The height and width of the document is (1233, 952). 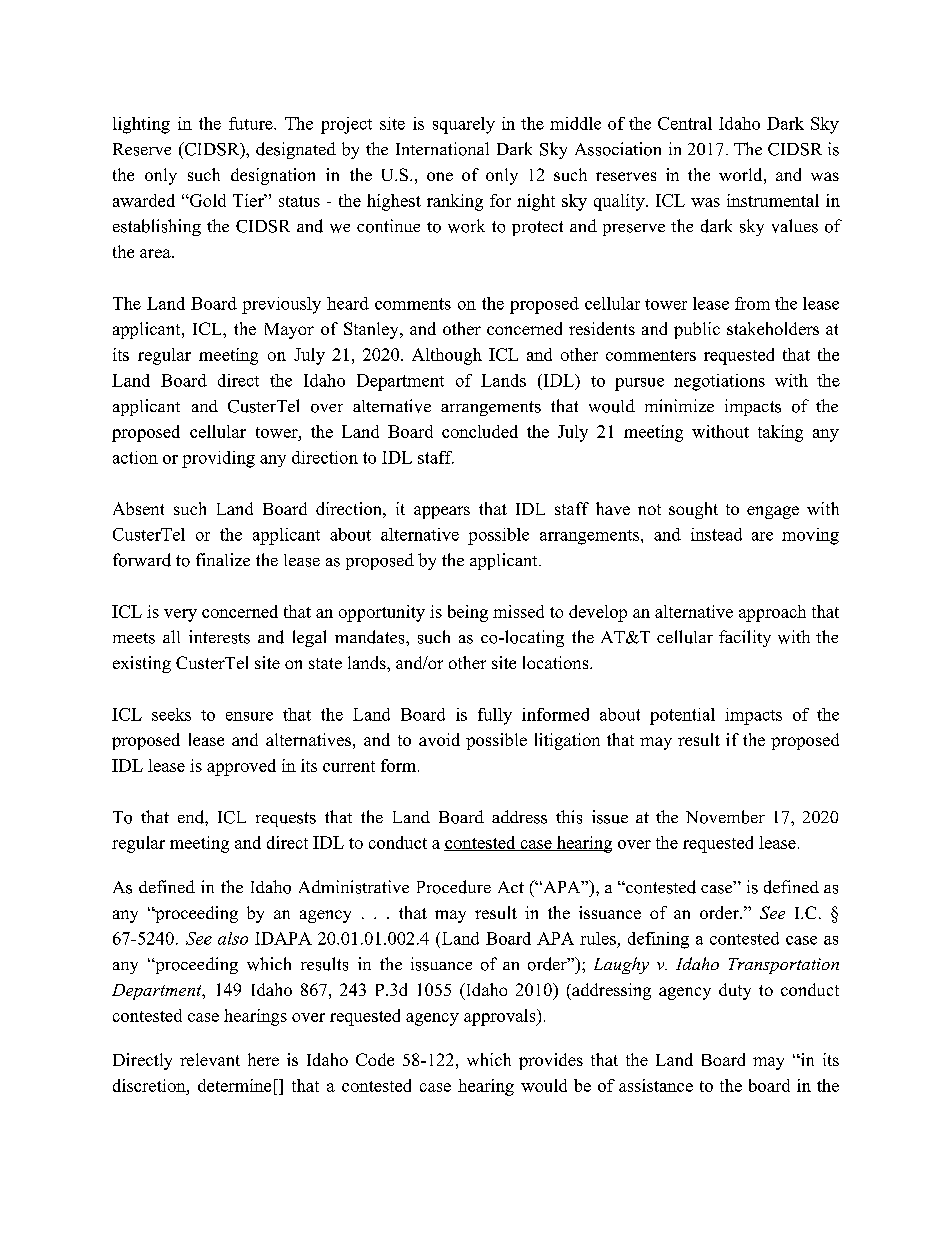 I want to click on future, so click(x=252, y=123).
